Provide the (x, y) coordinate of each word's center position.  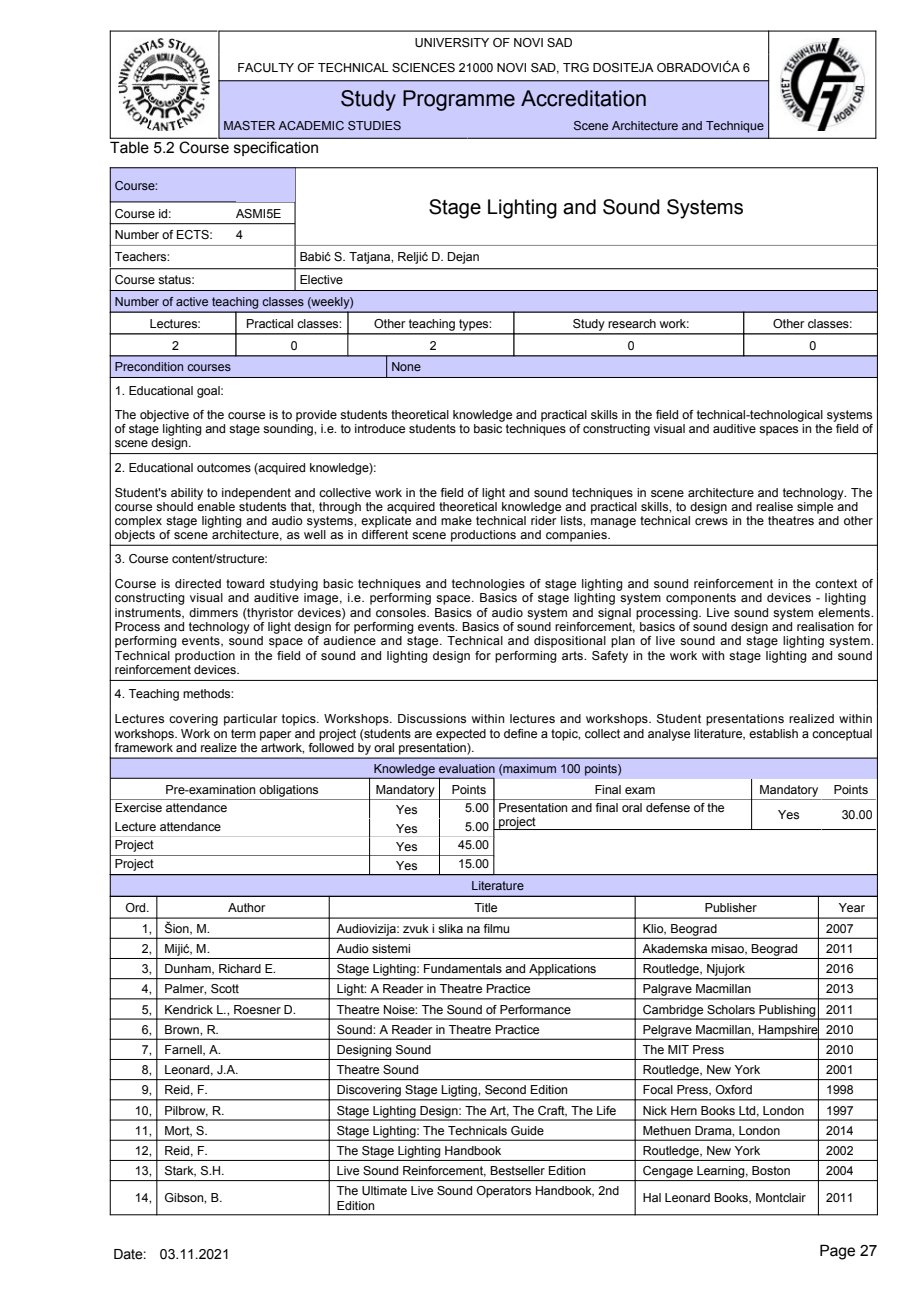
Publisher (731, 907)
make (456, 520)
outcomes (224, 467)
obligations (288, 791)
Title (485, 907)
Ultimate (384, 1190)
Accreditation (583, 98)
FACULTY (266, 67)
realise (774, 506)
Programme (459, 100)
